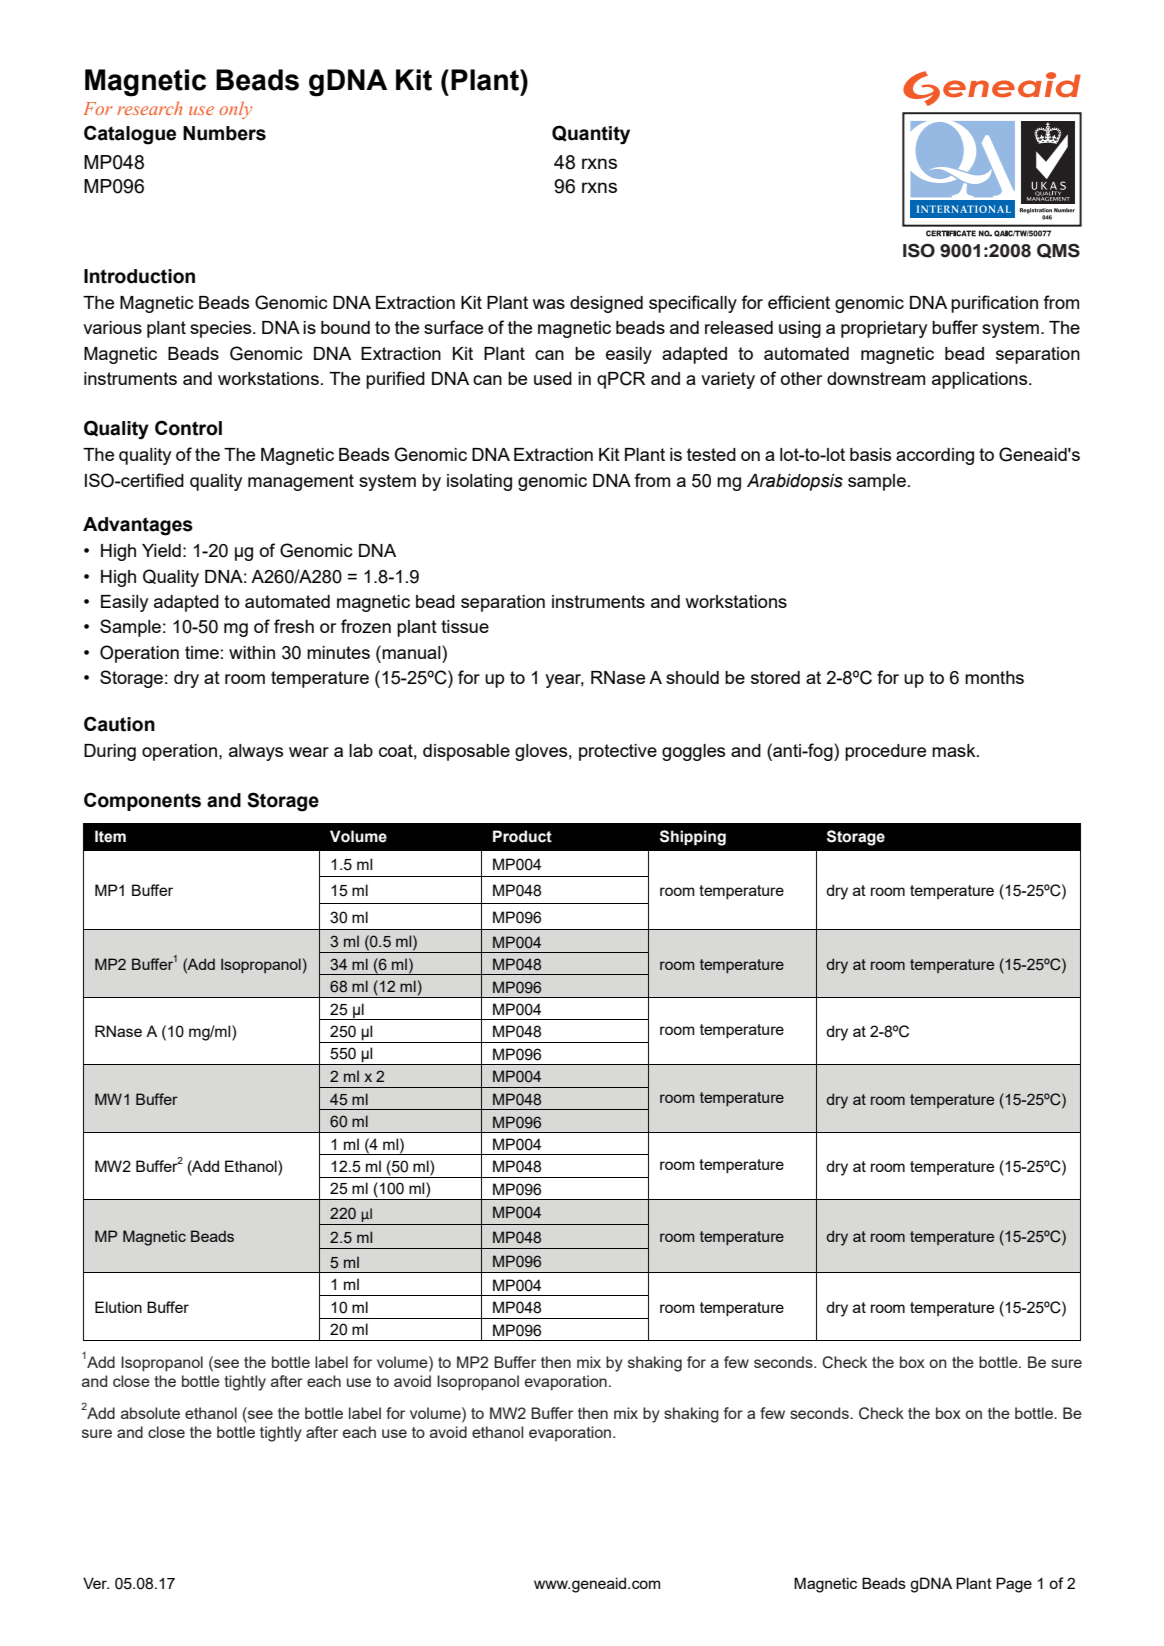  I want to click on purification, so click(994, 304).
